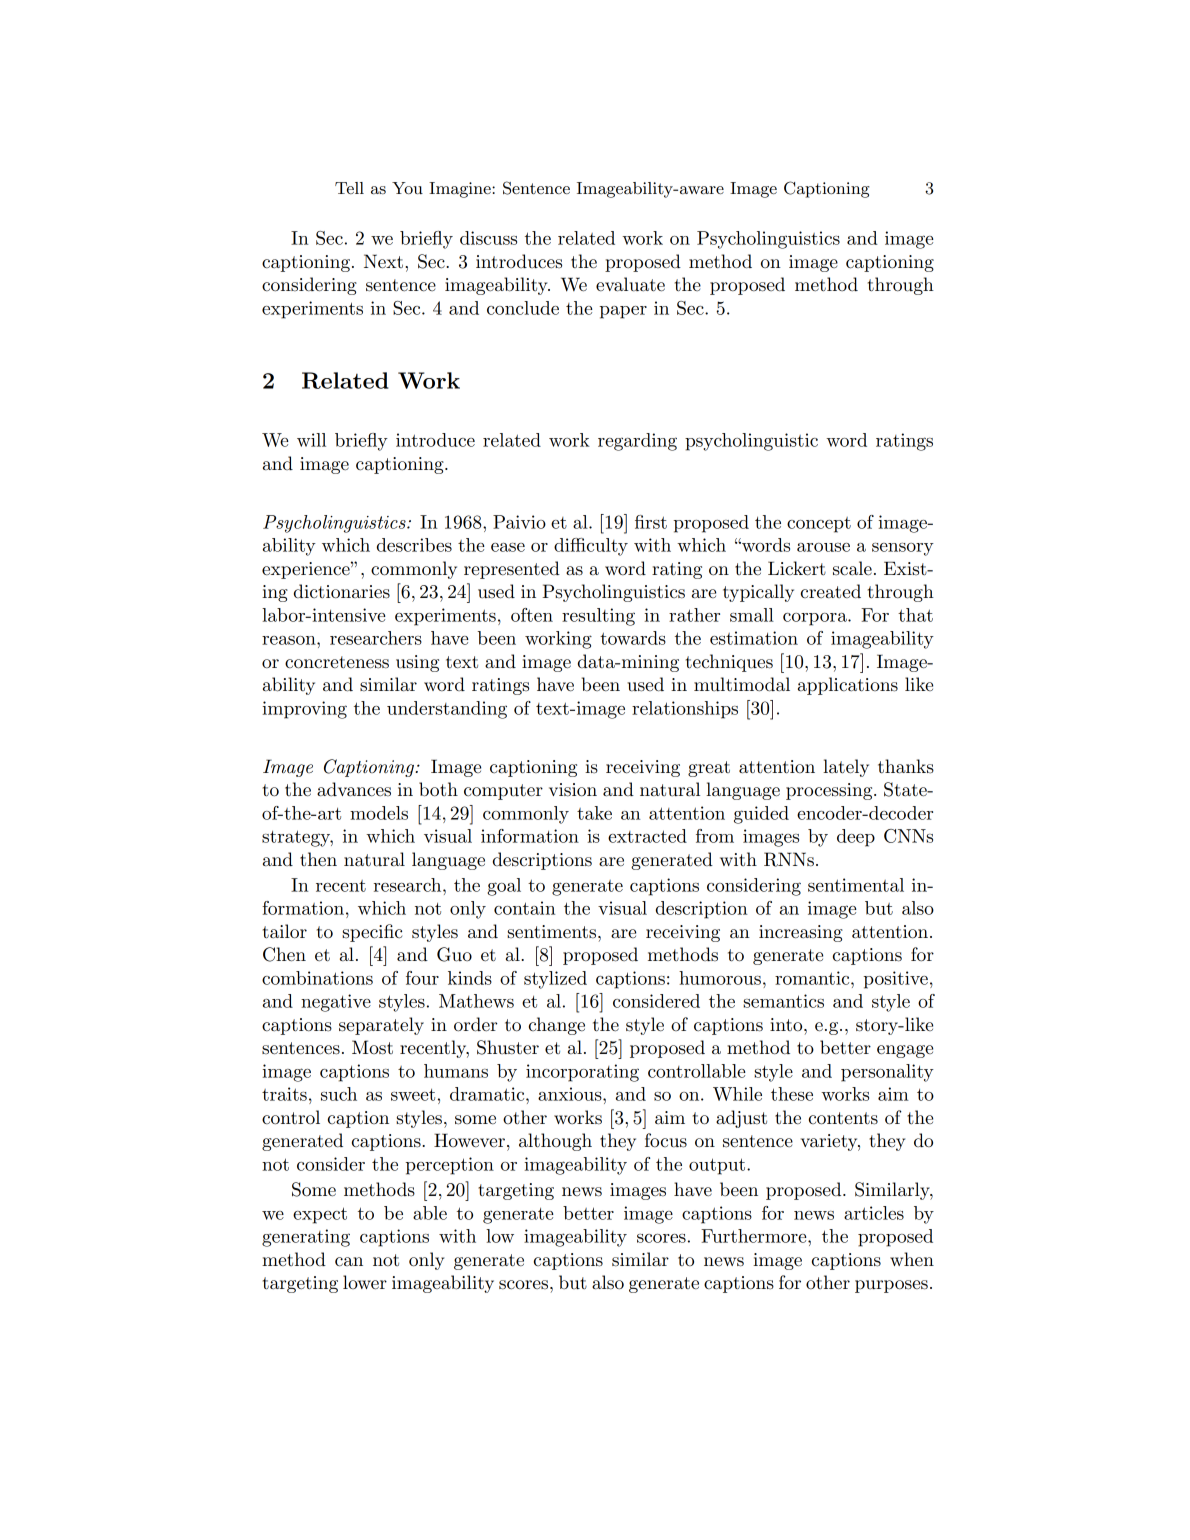 The image size is (1190, 1540). Describe the element at coordinates (874, 1213) in the document. I see `articles` at that location.
